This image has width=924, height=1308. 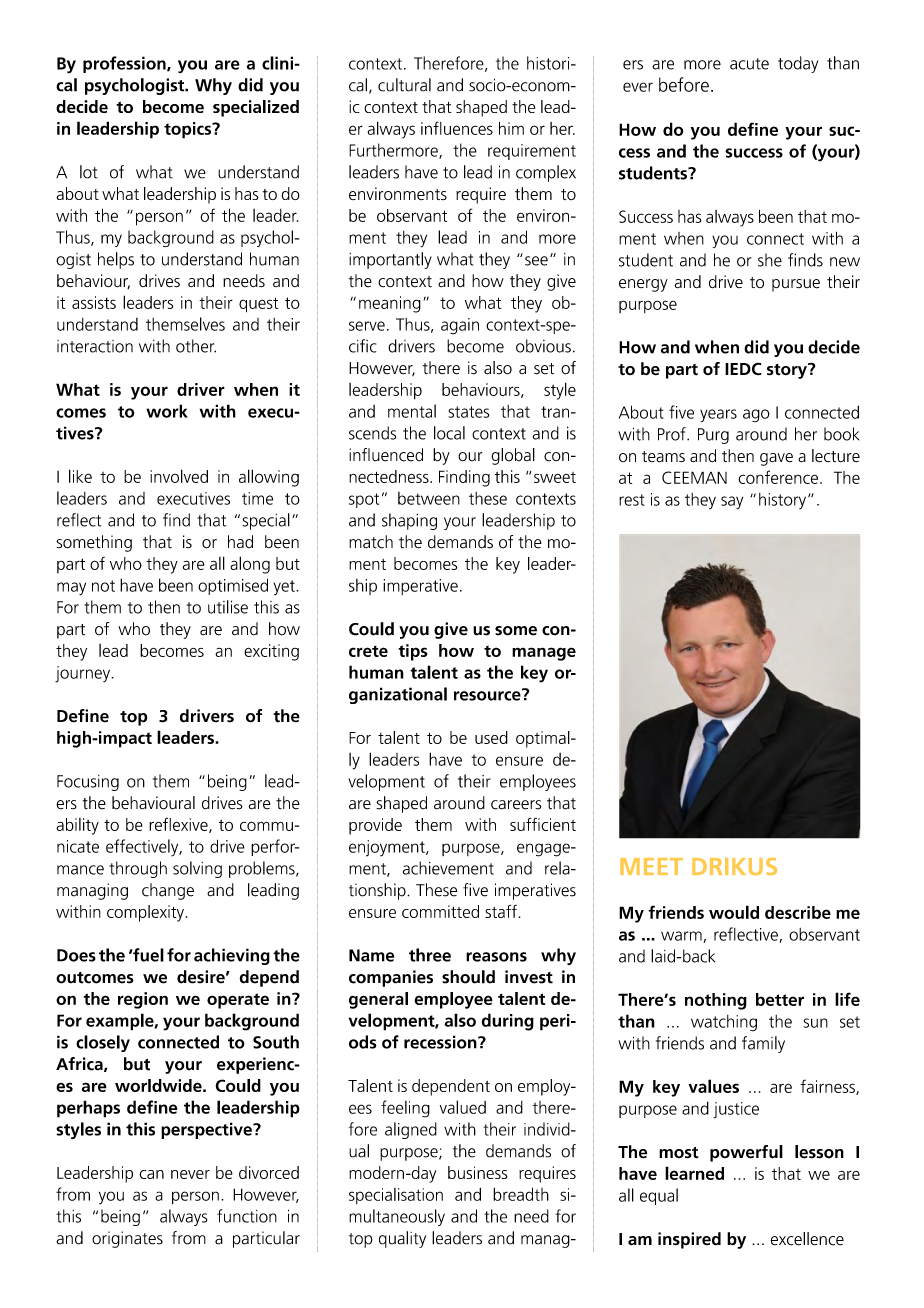 What do you see at coordinates (746, 1153) in the image?
I see `powerful` at bounding box center [746, 1153].
